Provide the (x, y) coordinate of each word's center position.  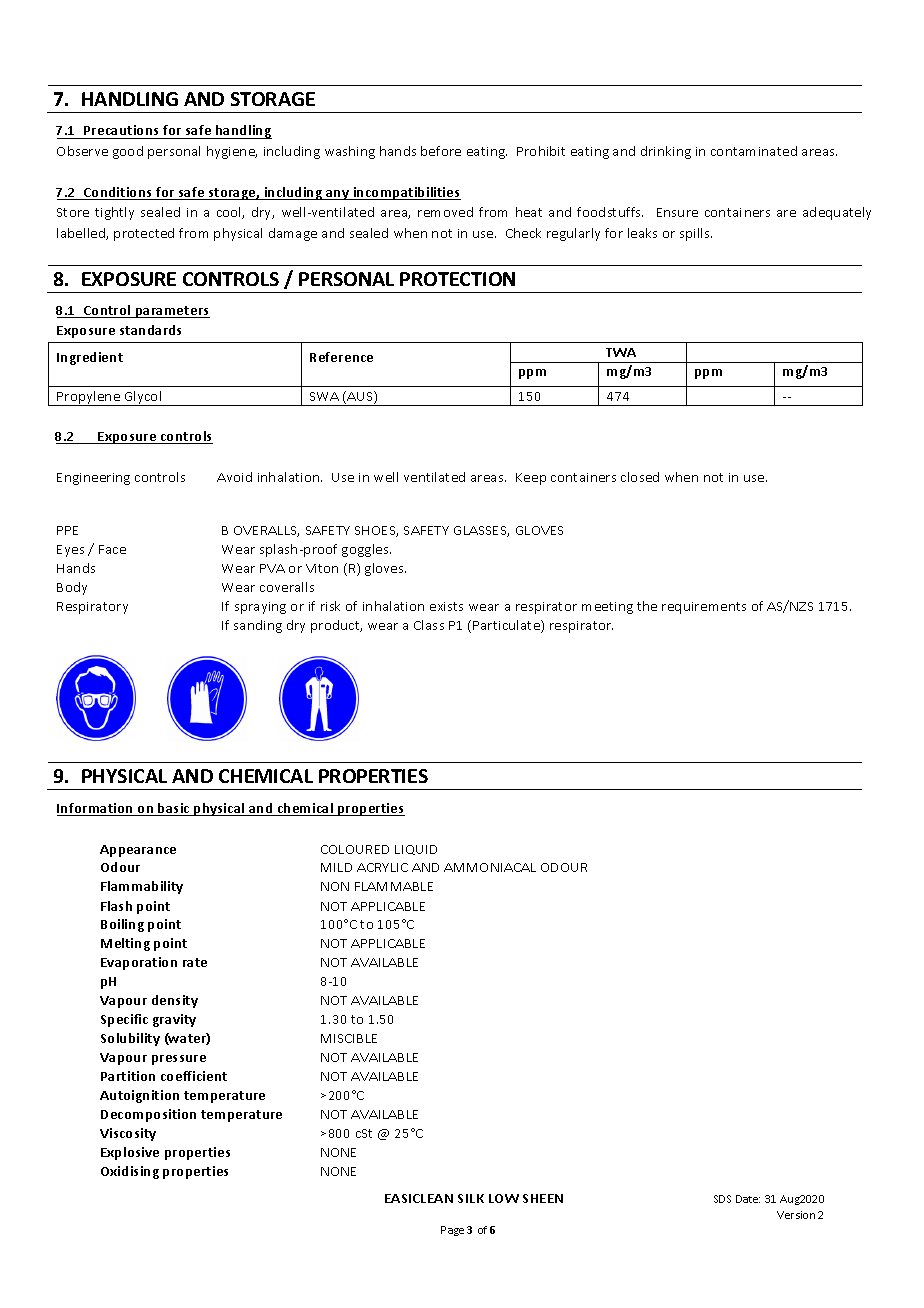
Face (112, 549)
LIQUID (416, 850)
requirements (704, 608)
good (128, 152)
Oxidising (130, 1172)
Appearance (138, 851)
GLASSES (481, 531)
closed (640, 477)
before (441, 151)
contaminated (754, 151)
